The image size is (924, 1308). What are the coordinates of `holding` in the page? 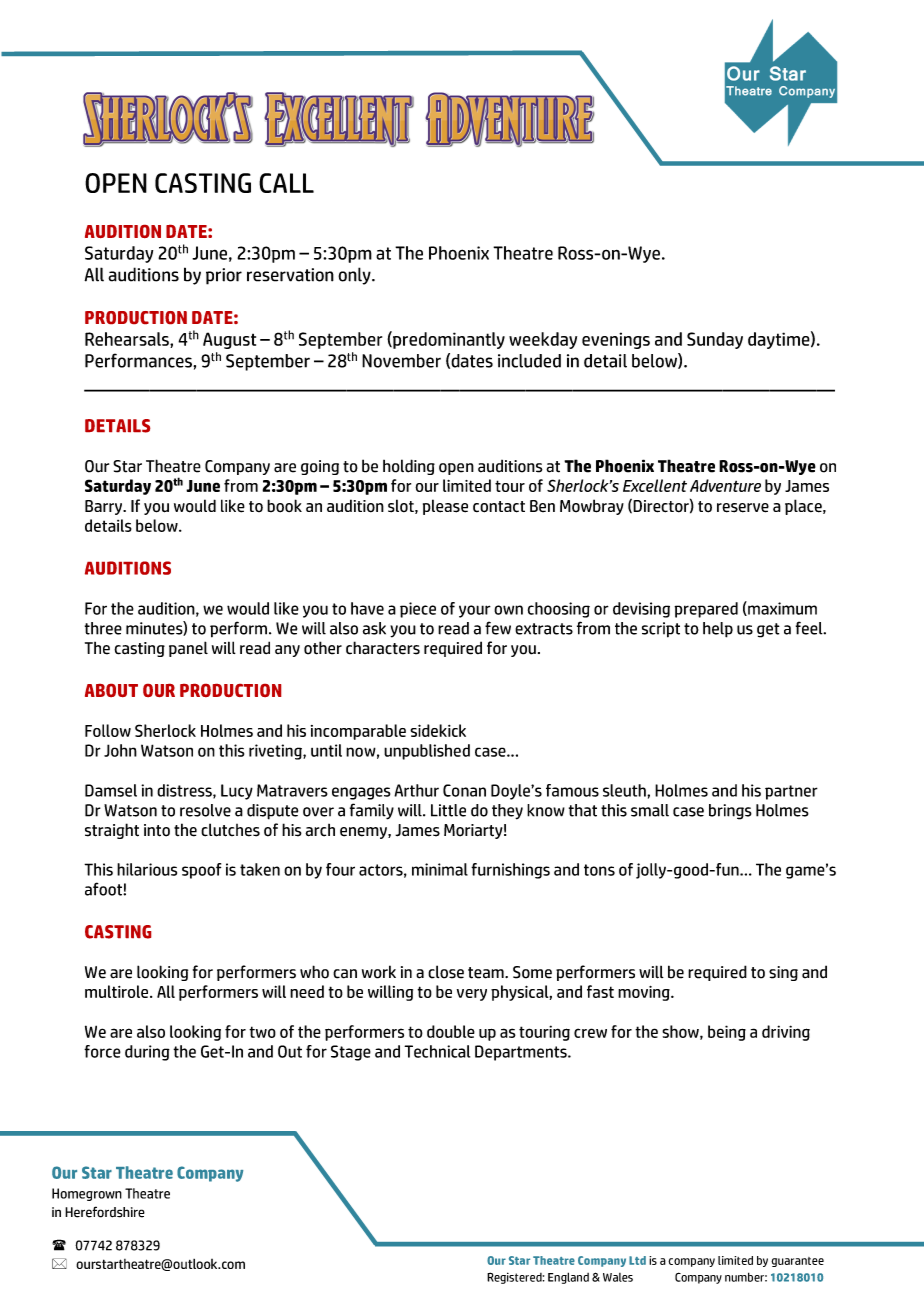 It's located at (409, 467).
